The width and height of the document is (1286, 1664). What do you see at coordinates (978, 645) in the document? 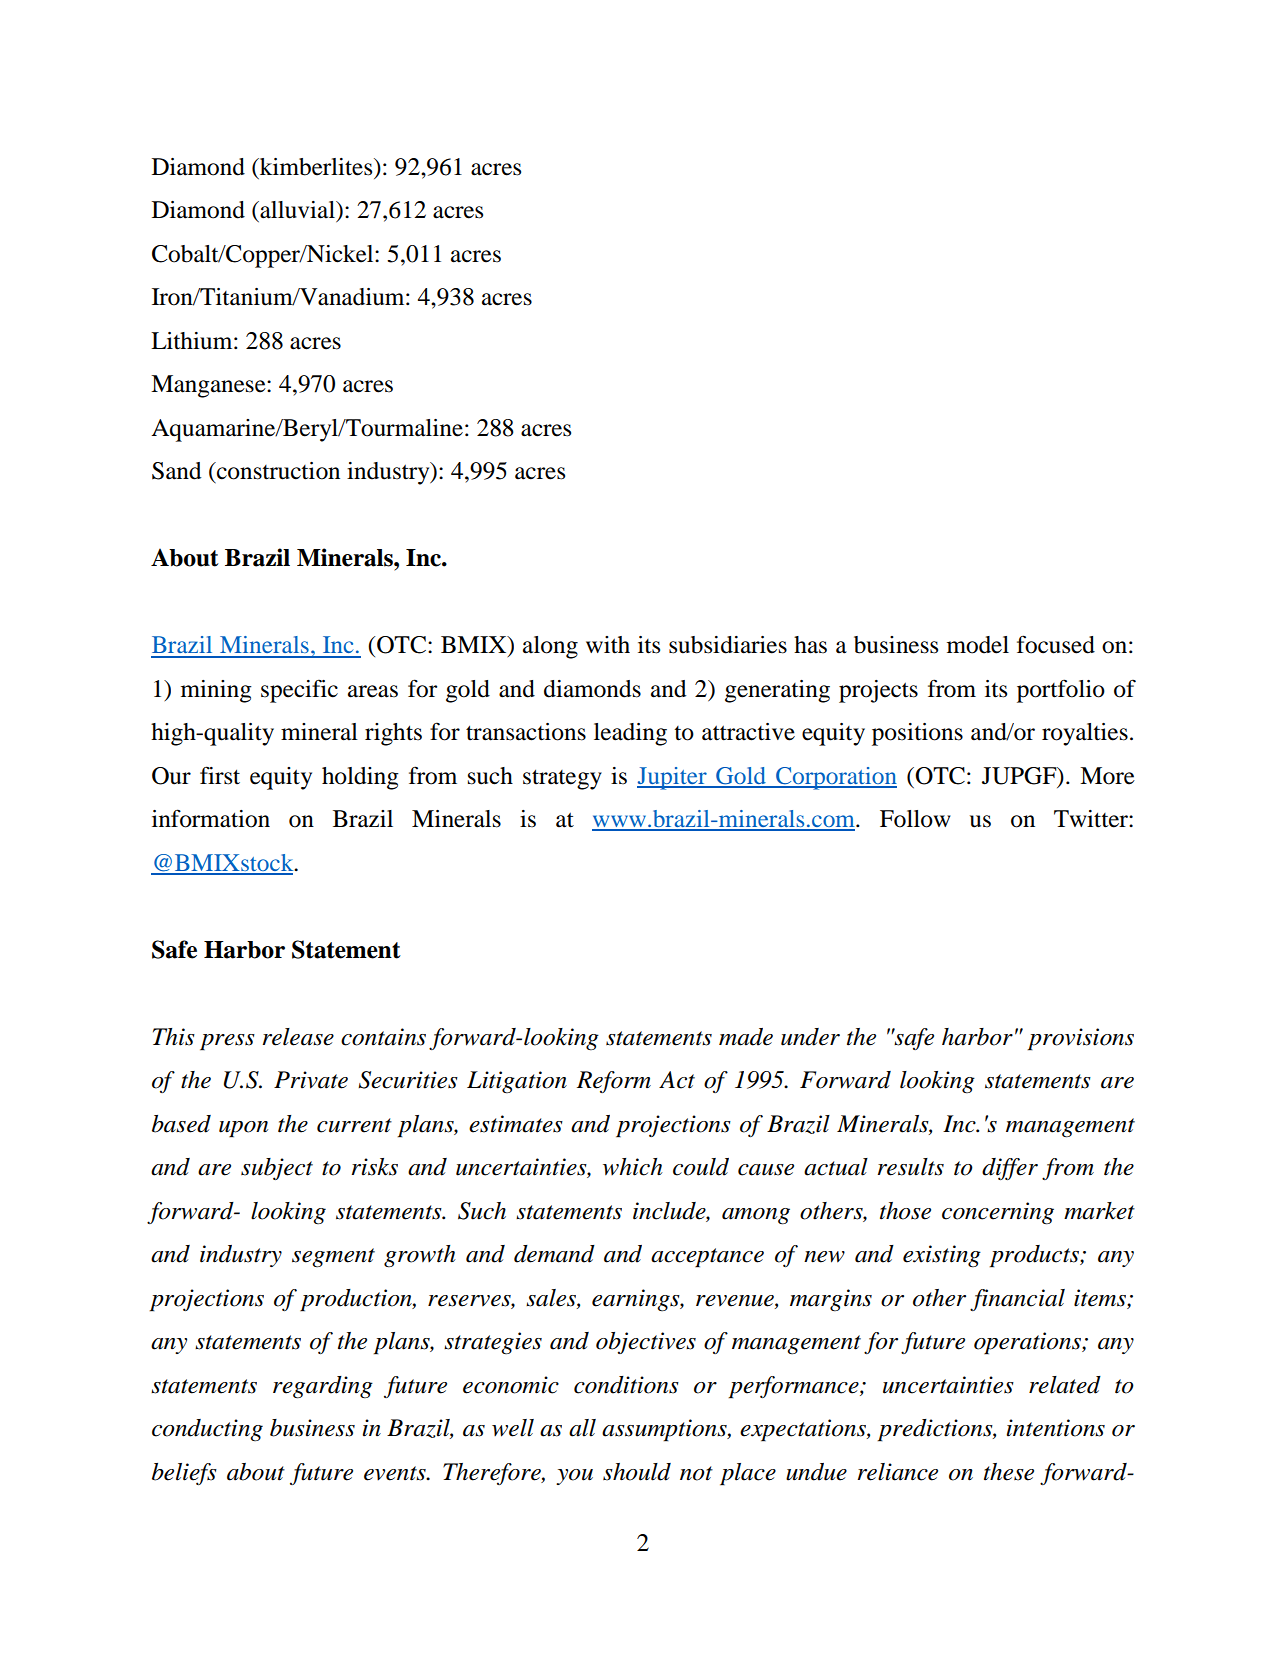
I see `model` at bounding box center [978, 645].
